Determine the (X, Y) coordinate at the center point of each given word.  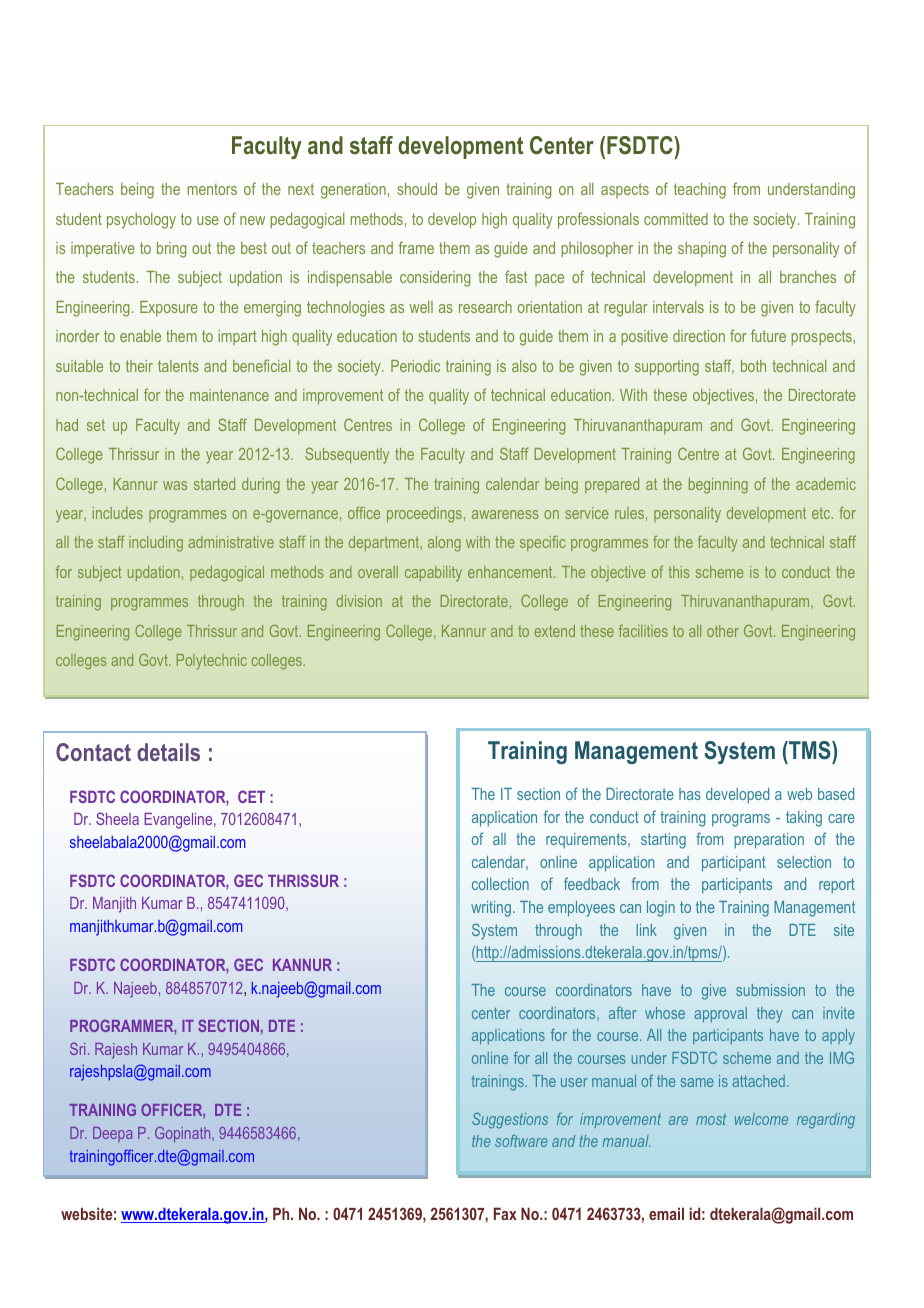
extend (554, 631)
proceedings (424, 515)
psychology (141, 221)
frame (416, 247)
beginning (718, 486)
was (175, 485)
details (168, 752)
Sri (77, 1049)
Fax (505, 1213)
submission (770, 990)
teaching (700, 191)
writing (491, 909)
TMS (810, 750)
